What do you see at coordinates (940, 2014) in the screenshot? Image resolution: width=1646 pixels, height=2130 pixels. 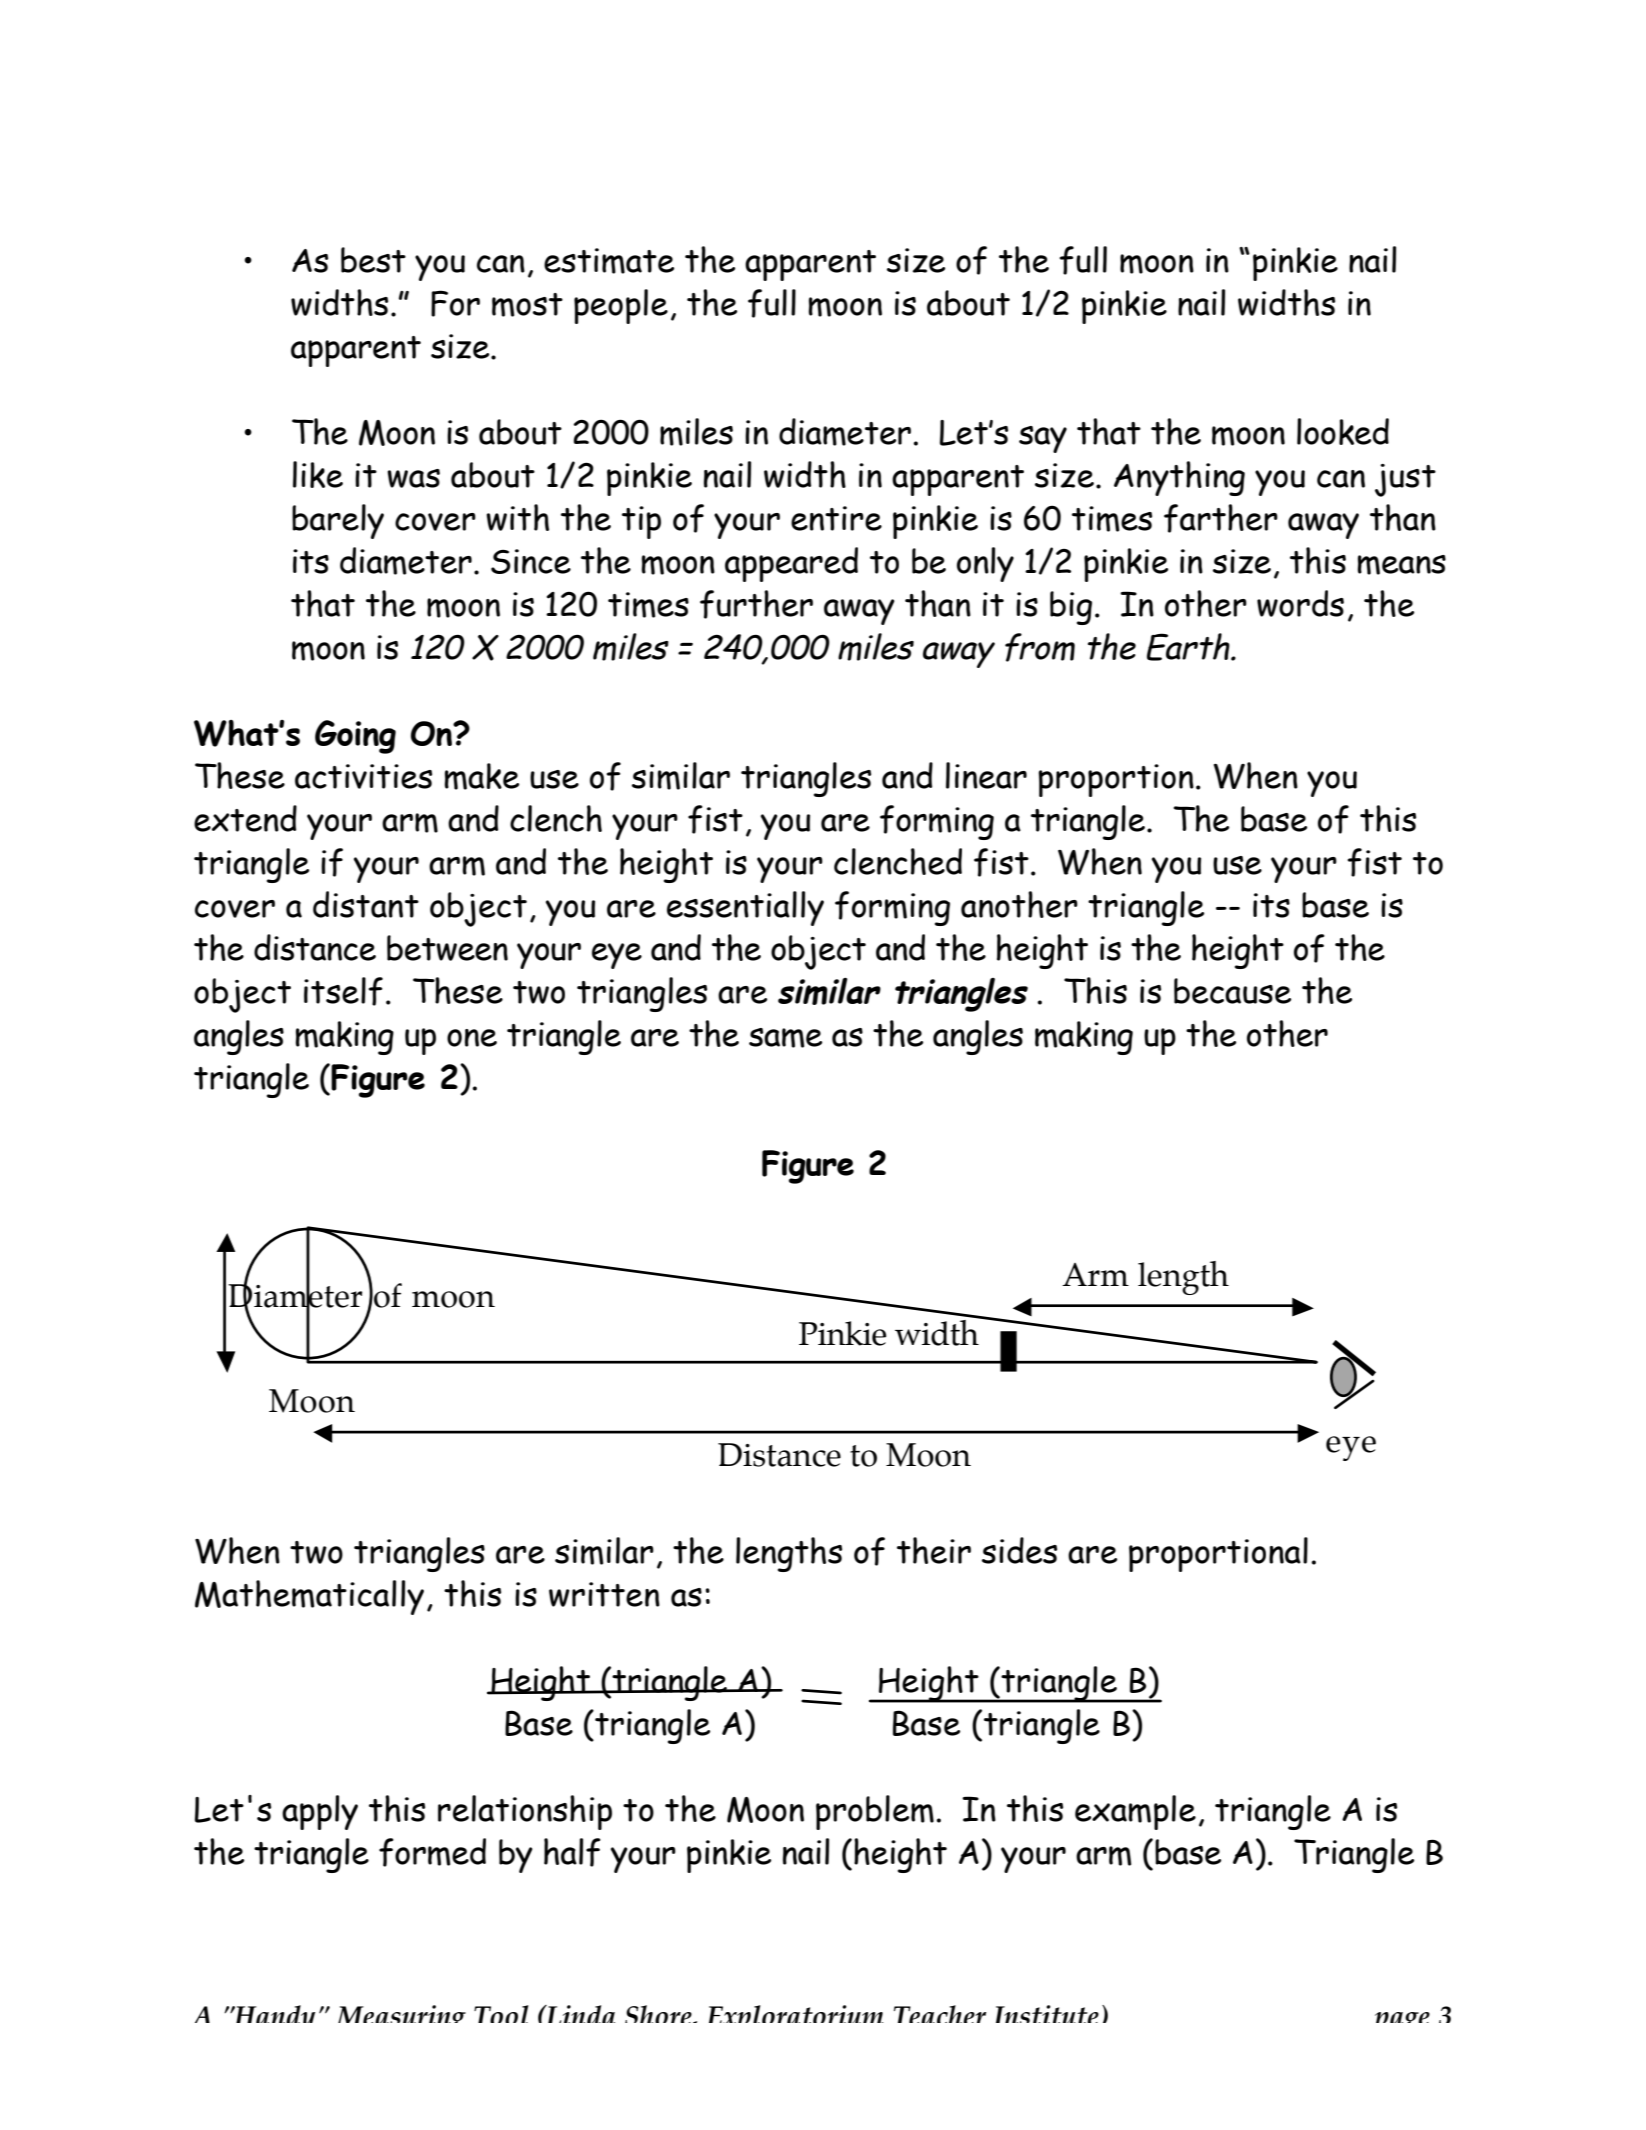 I see `Teacher` at bounding box center [940, 2014].
